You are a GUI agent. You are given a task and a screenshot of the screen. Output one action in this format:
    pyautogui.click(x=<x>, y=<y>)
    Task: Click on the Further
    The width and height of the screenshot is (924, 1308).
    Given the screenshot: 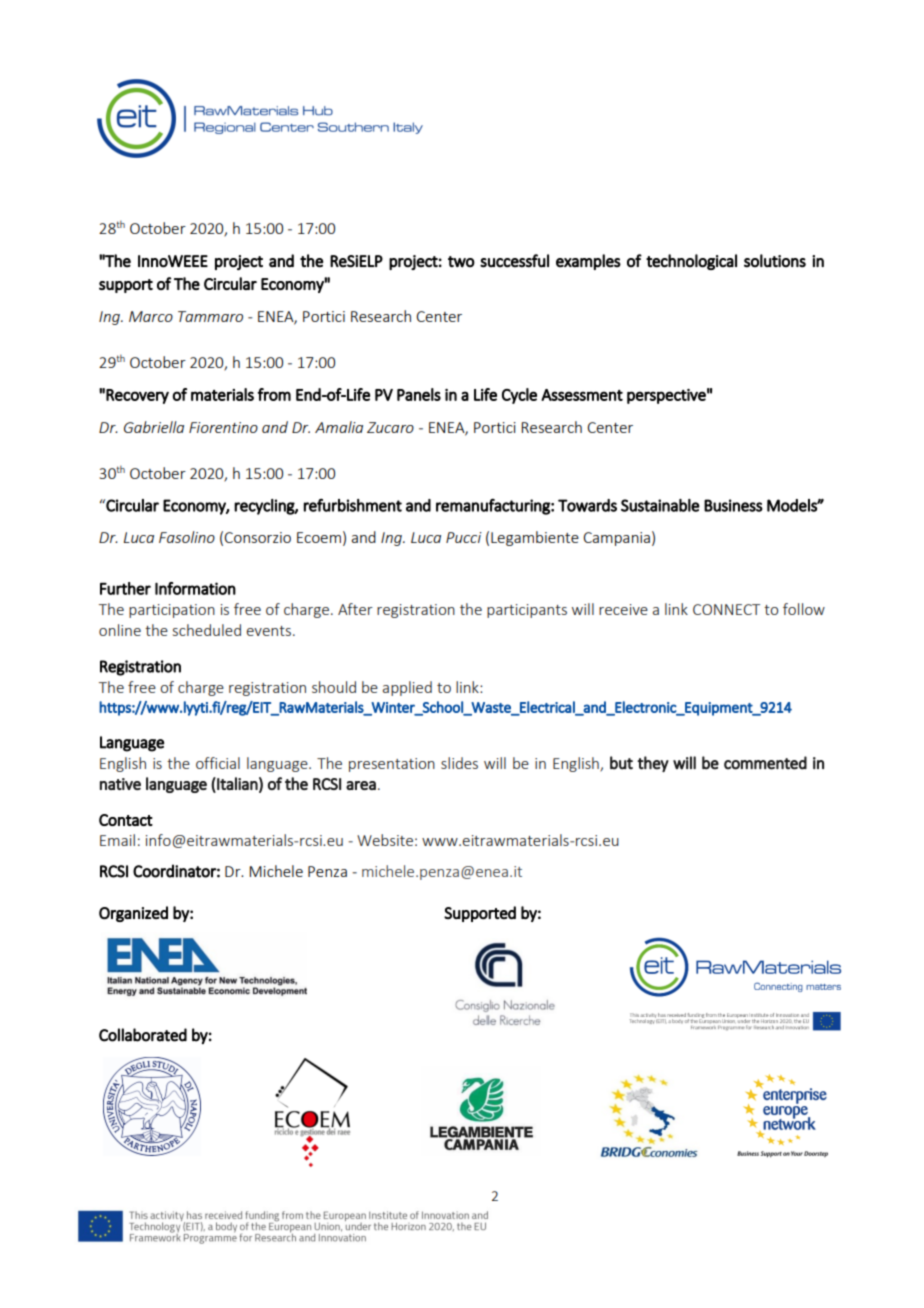 What is the action you would take?
    pyautogui.click(x=125, y=588)
